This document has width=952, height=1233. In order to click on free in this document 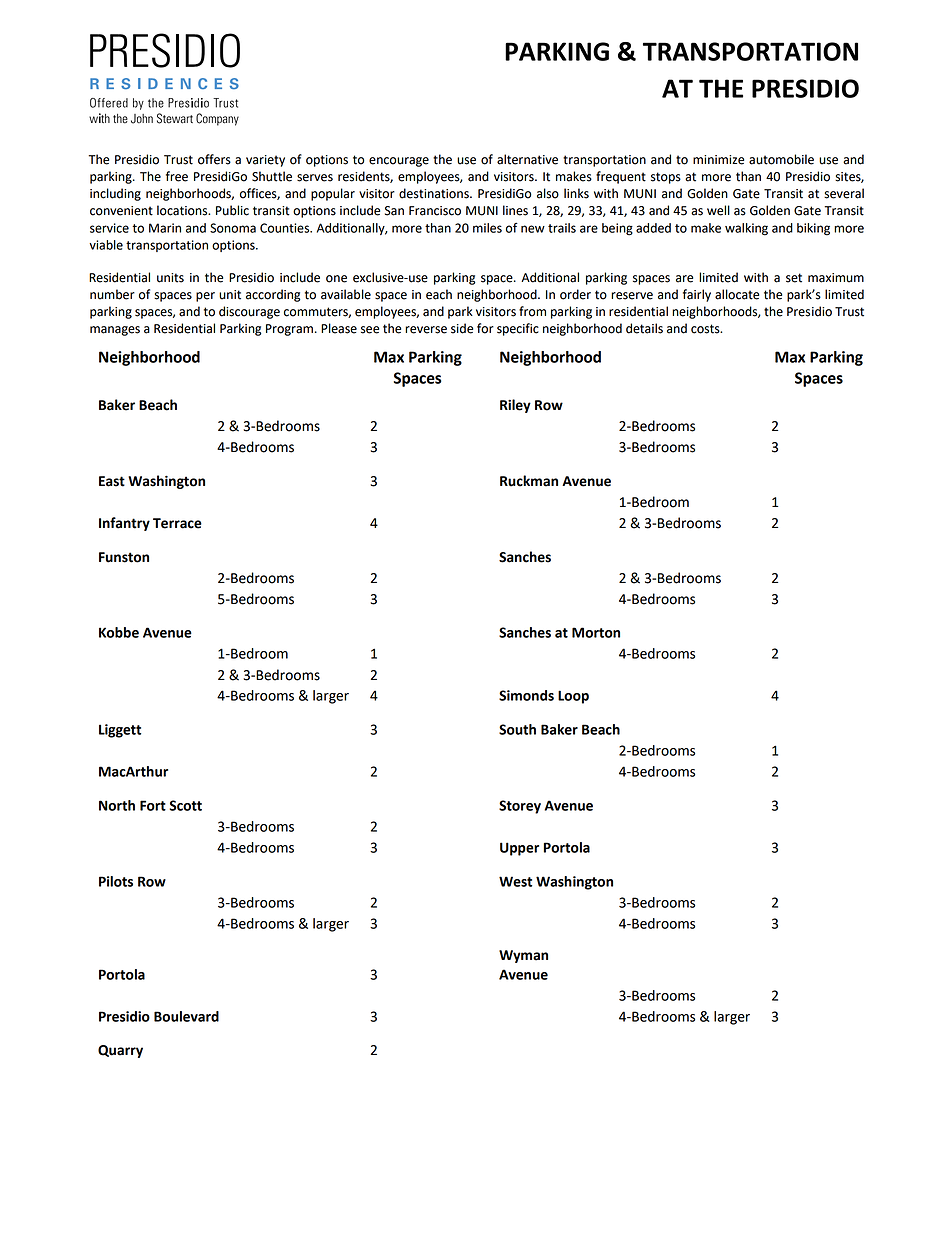, I will do `click(177, 176)`.
